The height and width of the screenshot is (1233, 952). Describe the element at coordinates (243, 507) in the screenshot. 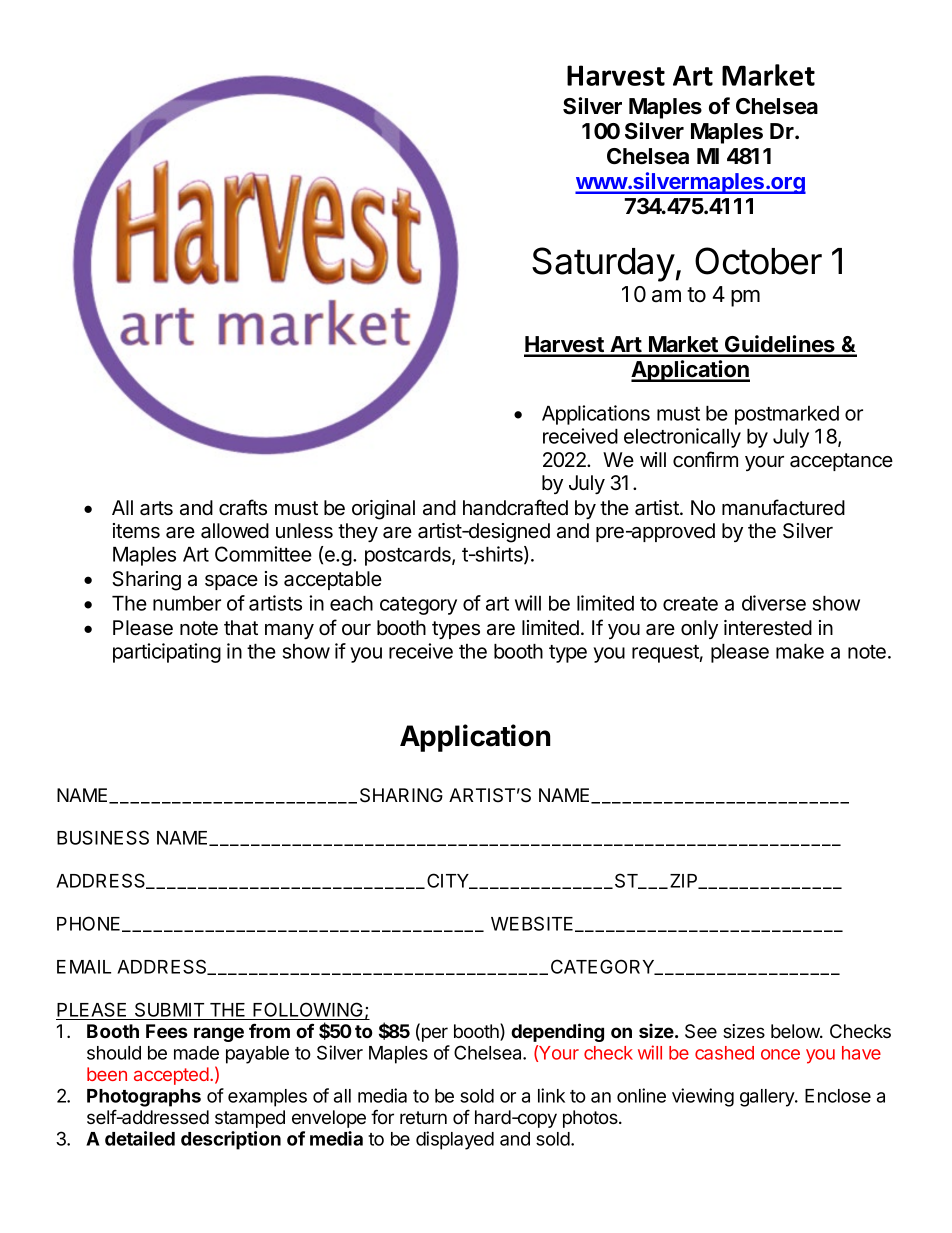

I see `crafts` at that location.
